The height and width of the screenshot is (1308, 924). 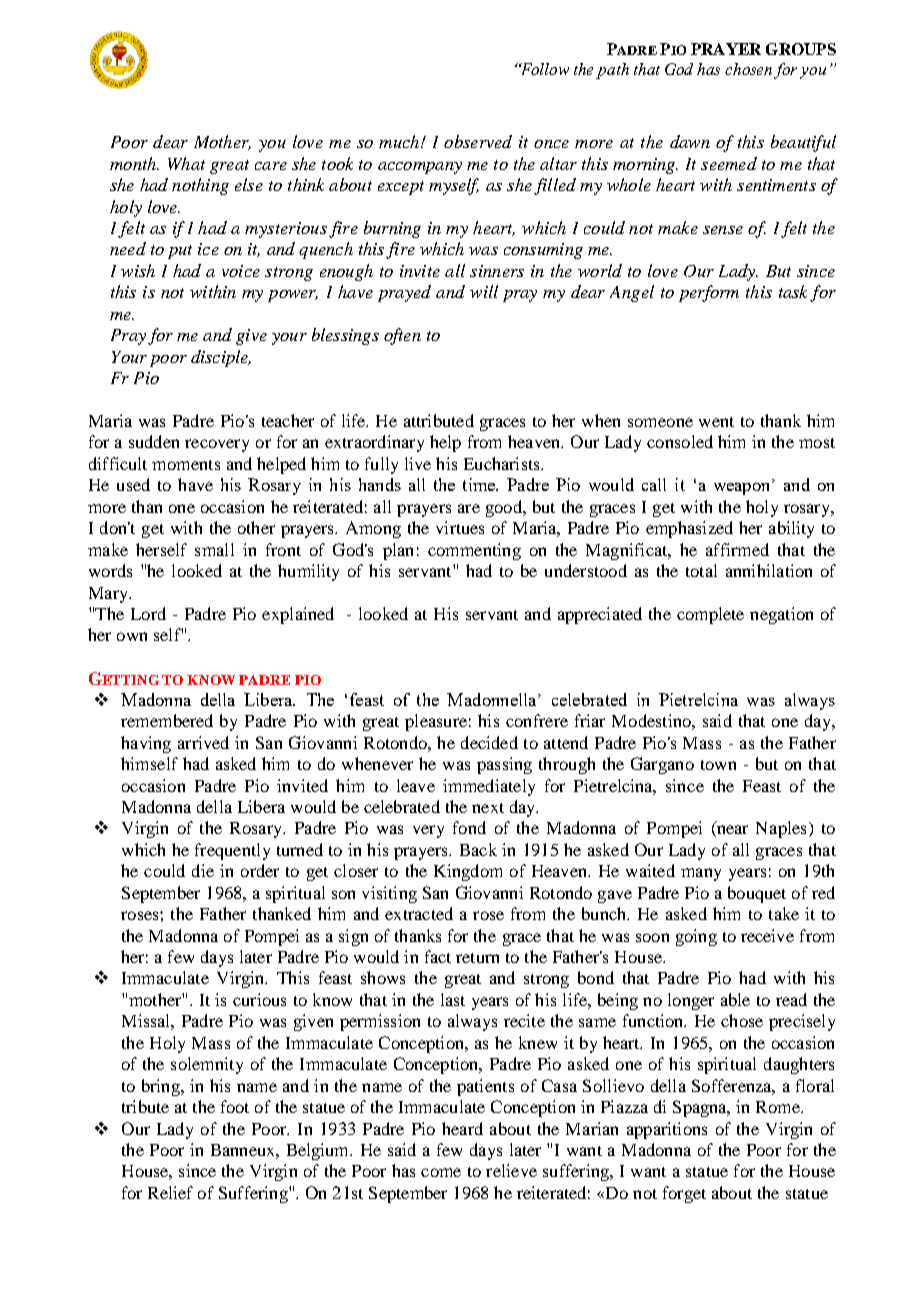 I want to click on observed, so click(x=478, y=141).
